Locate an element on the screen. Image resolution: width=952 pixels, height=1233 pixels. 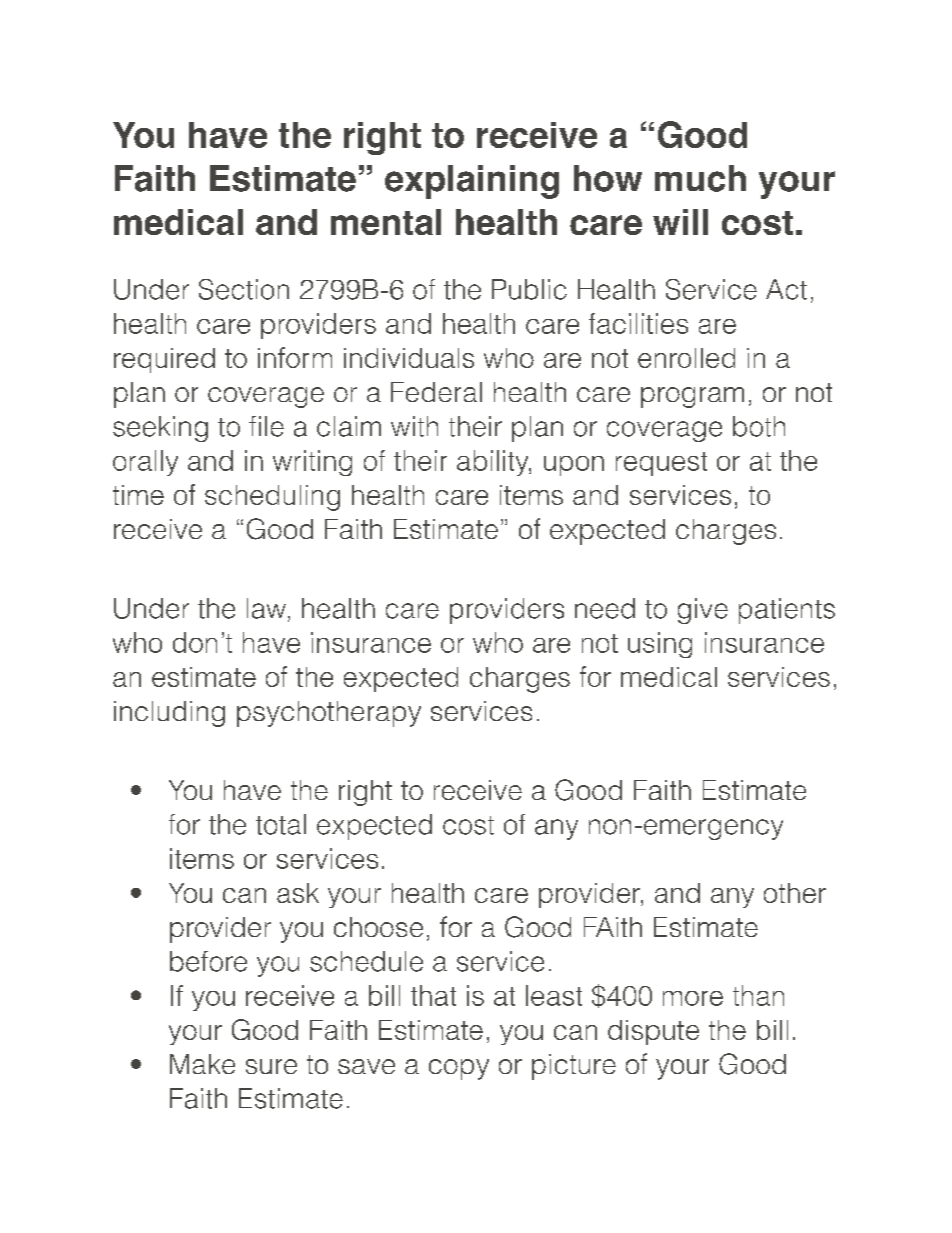
Make is located at coordinates (202, 1064).
